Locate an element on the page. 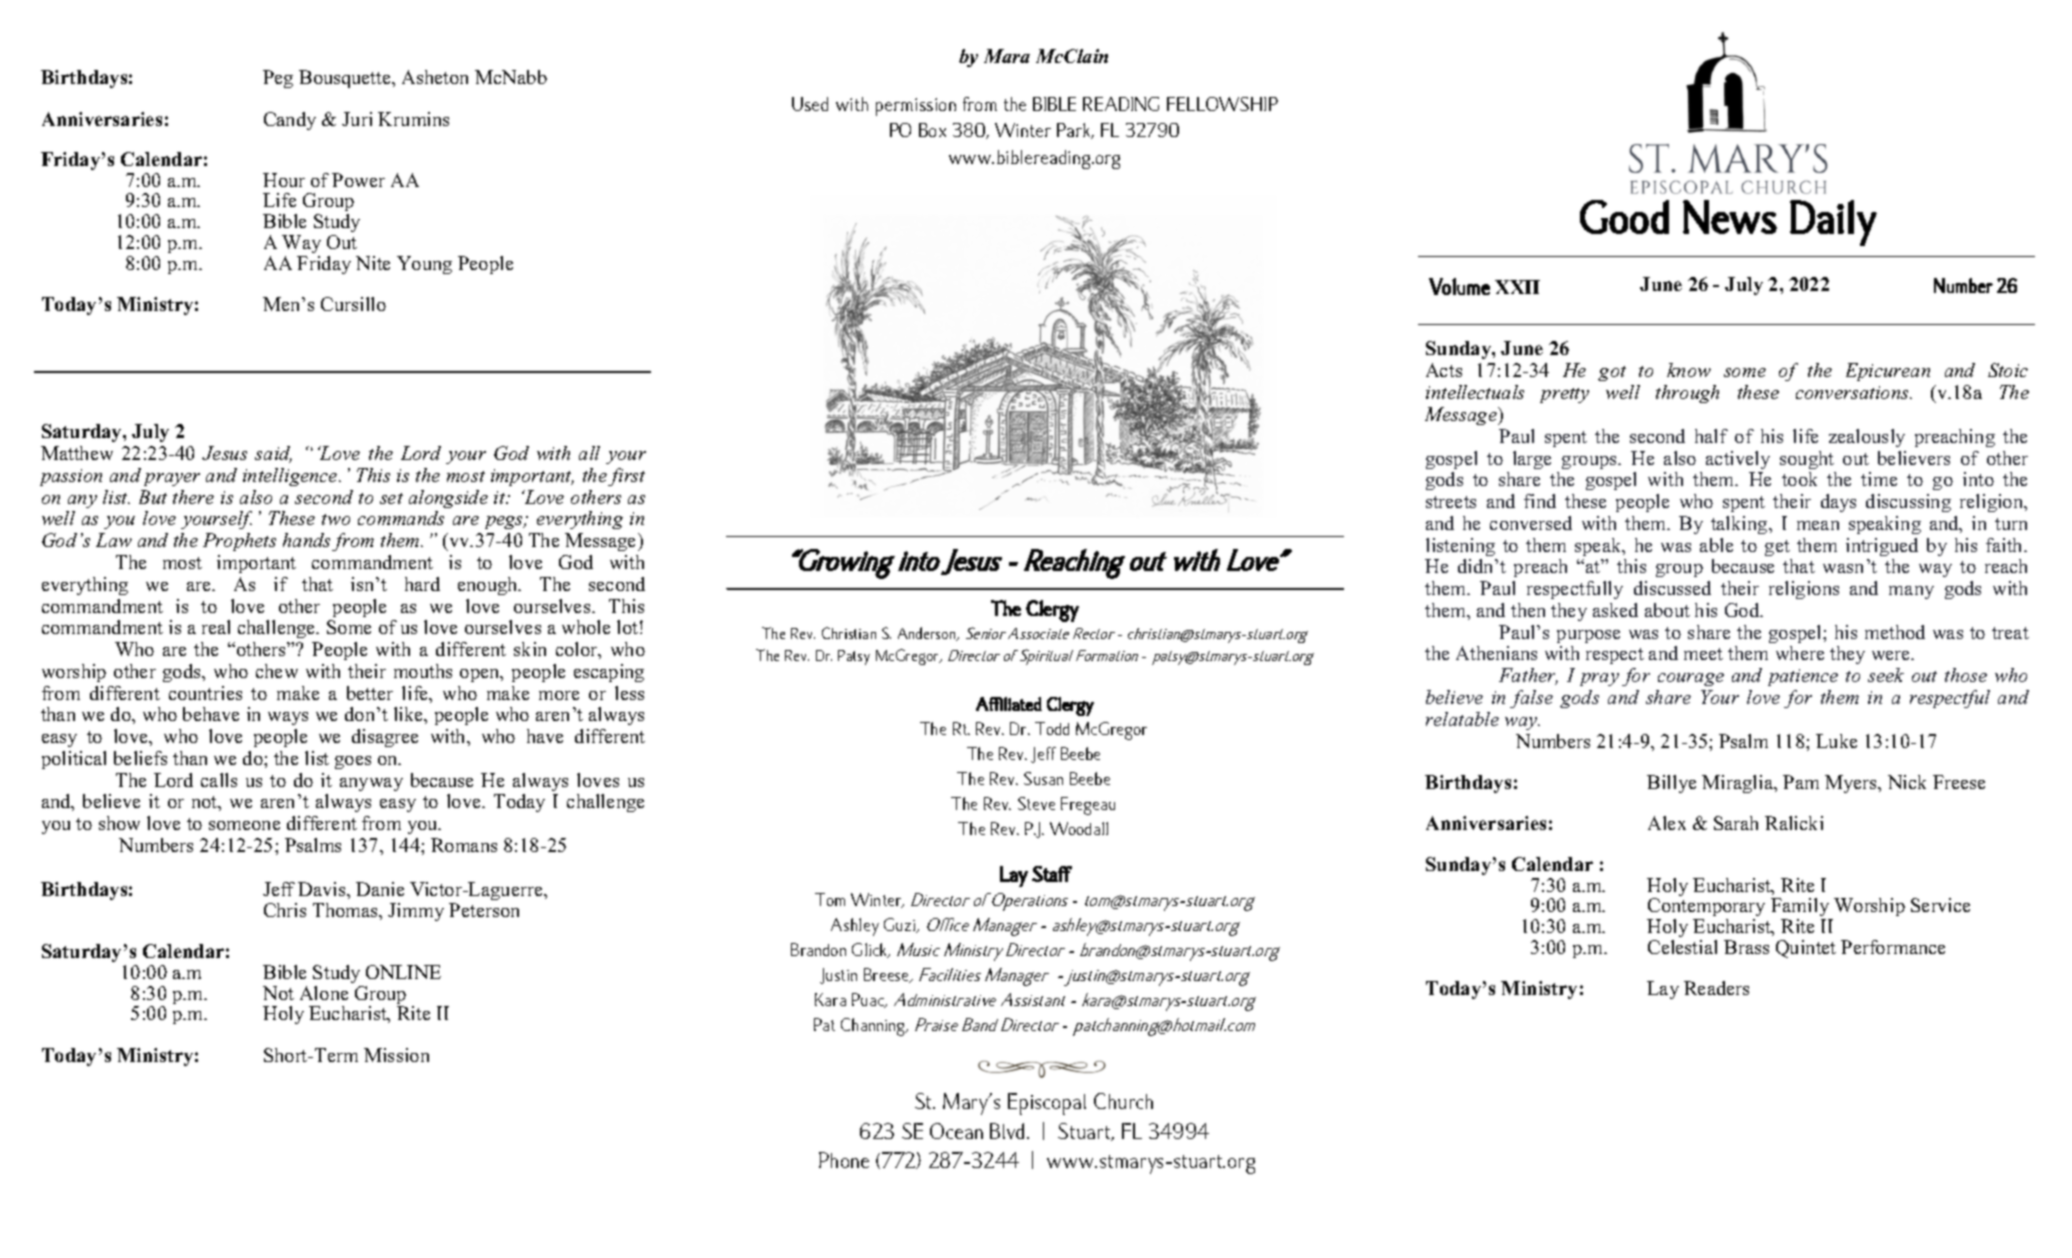 This document has height=1258, width=2072. Alone is located at coordinates (324, 993).
